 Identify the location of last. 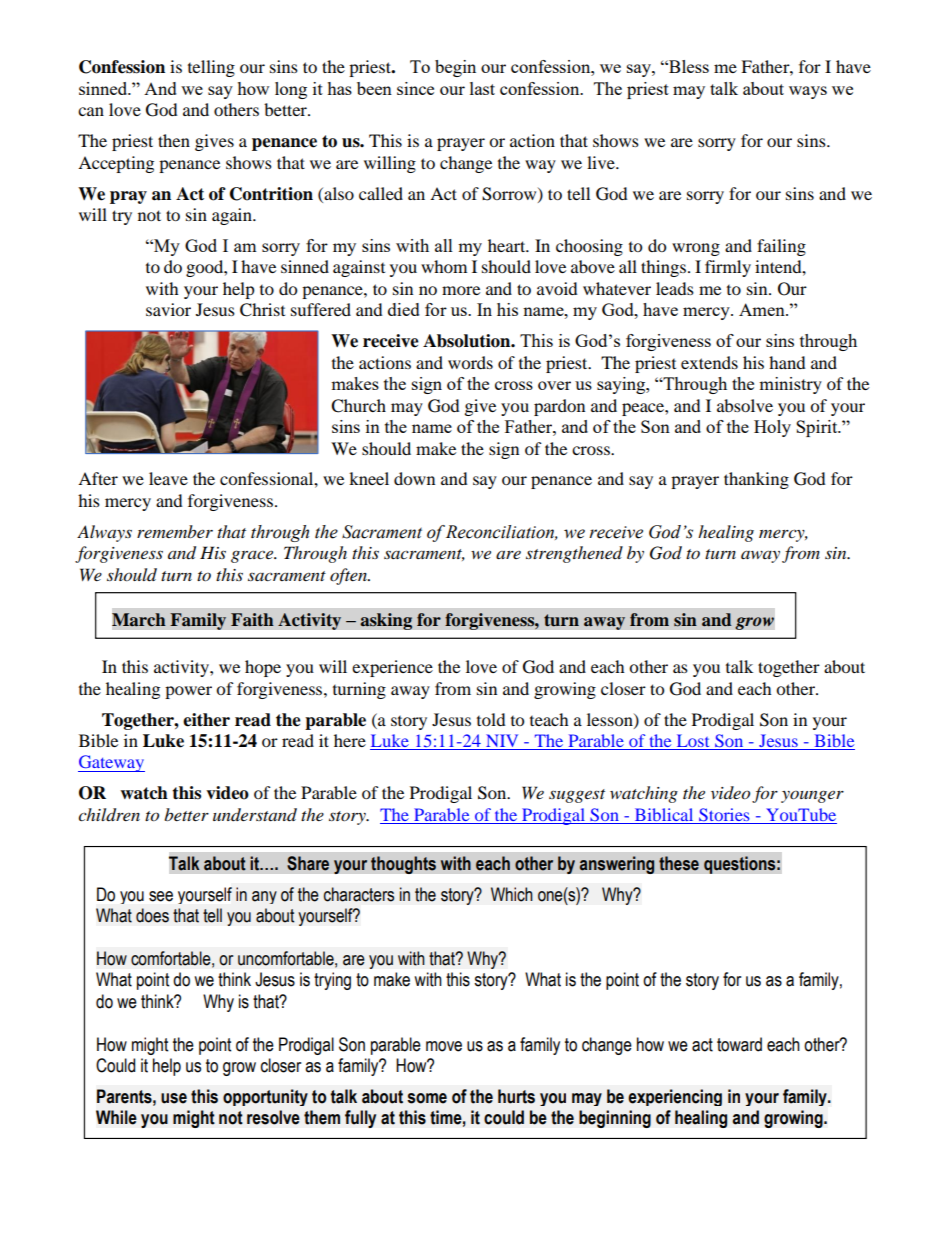
(482, 88).
